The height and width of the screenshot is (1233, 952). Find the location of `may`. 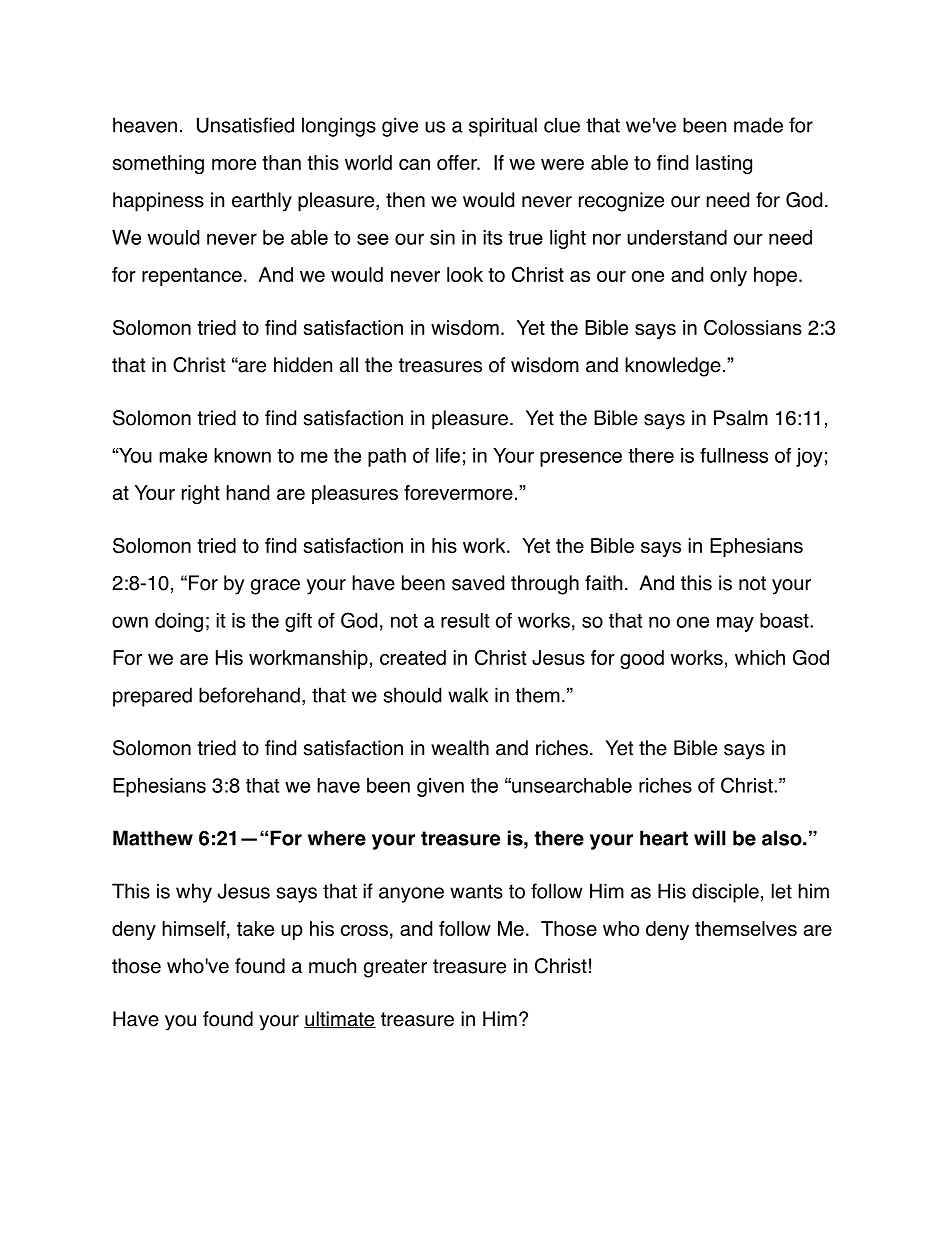

may is located at coordinates (735, 624).
